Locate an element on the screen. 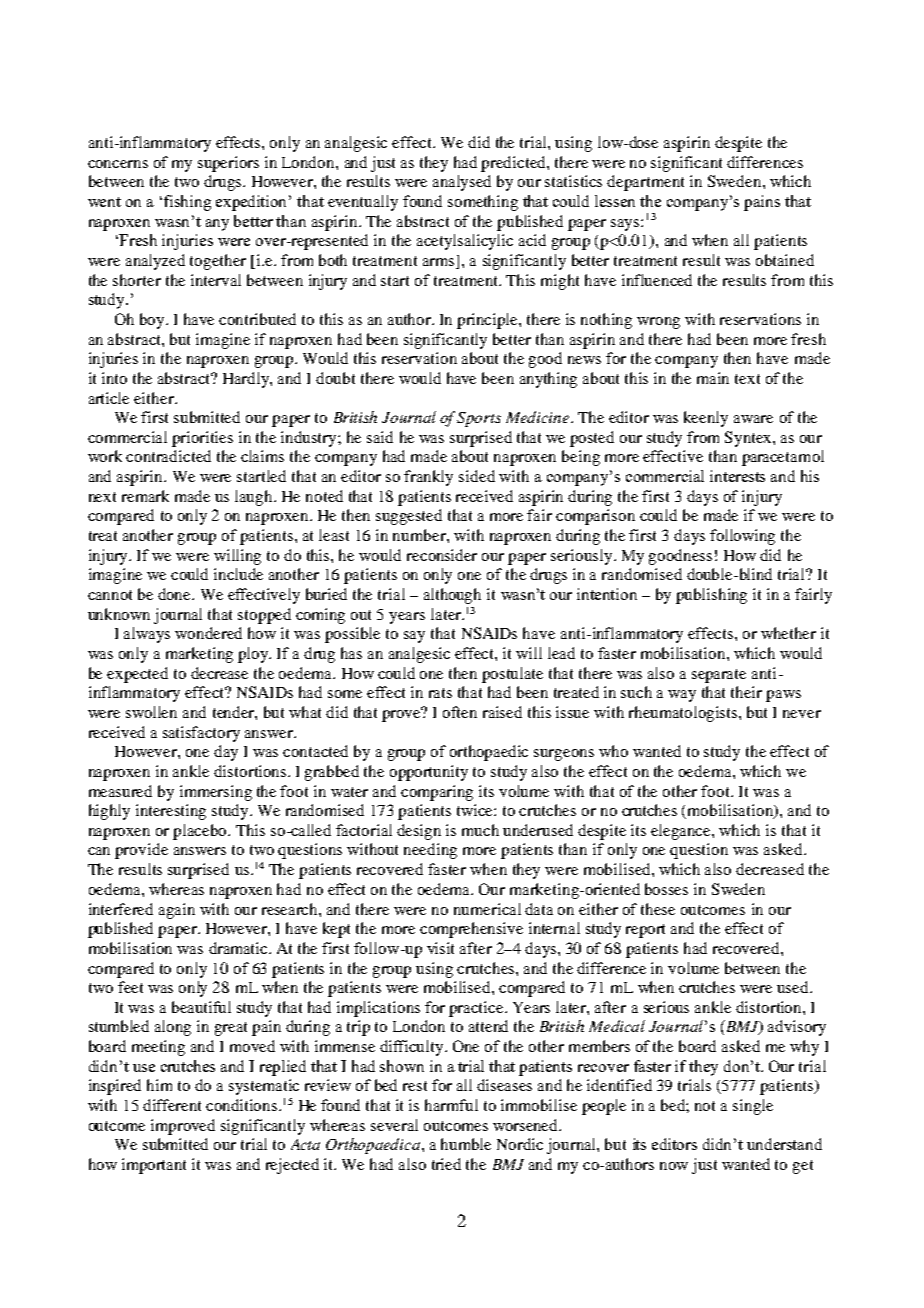 The width and height of the screenshot is (924, 1308). separate is located at coordinates (719, 676).
